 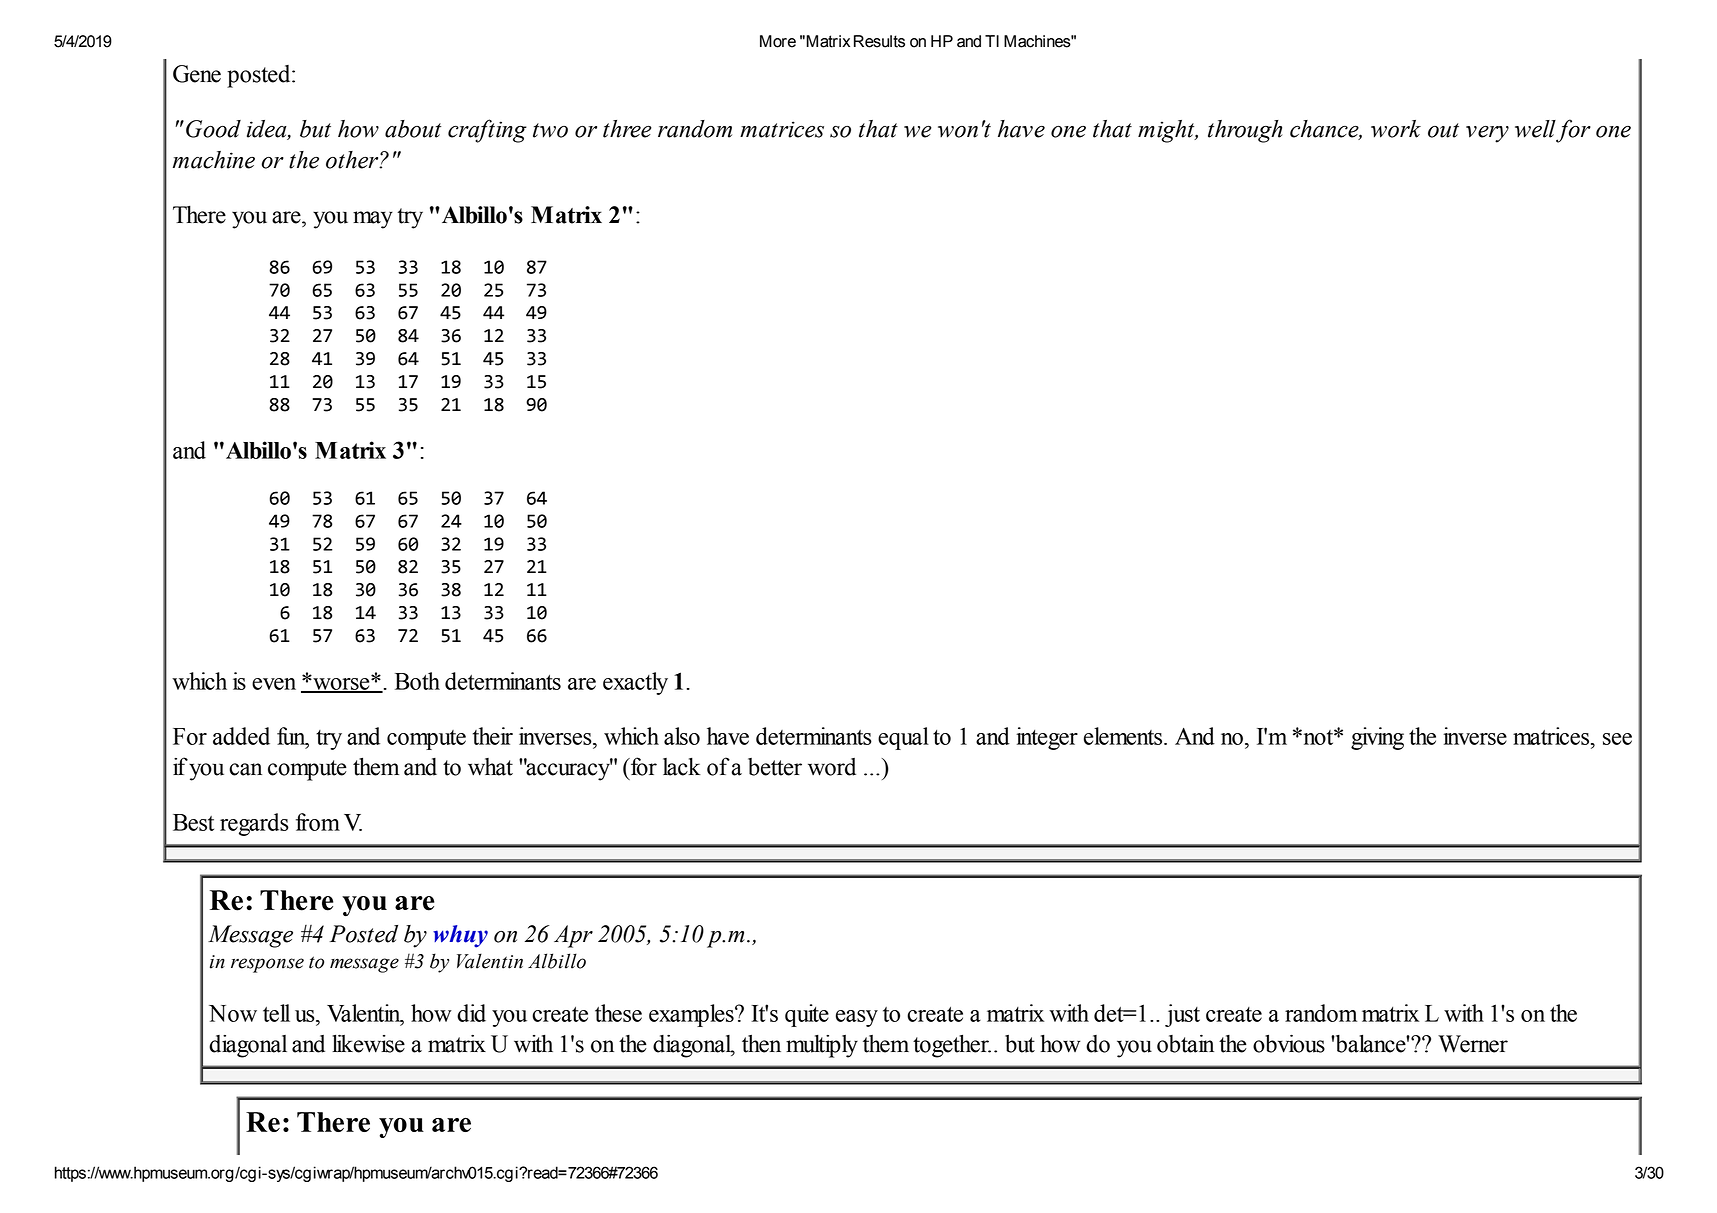 I want to click on three, so click(x=627, y=129).
